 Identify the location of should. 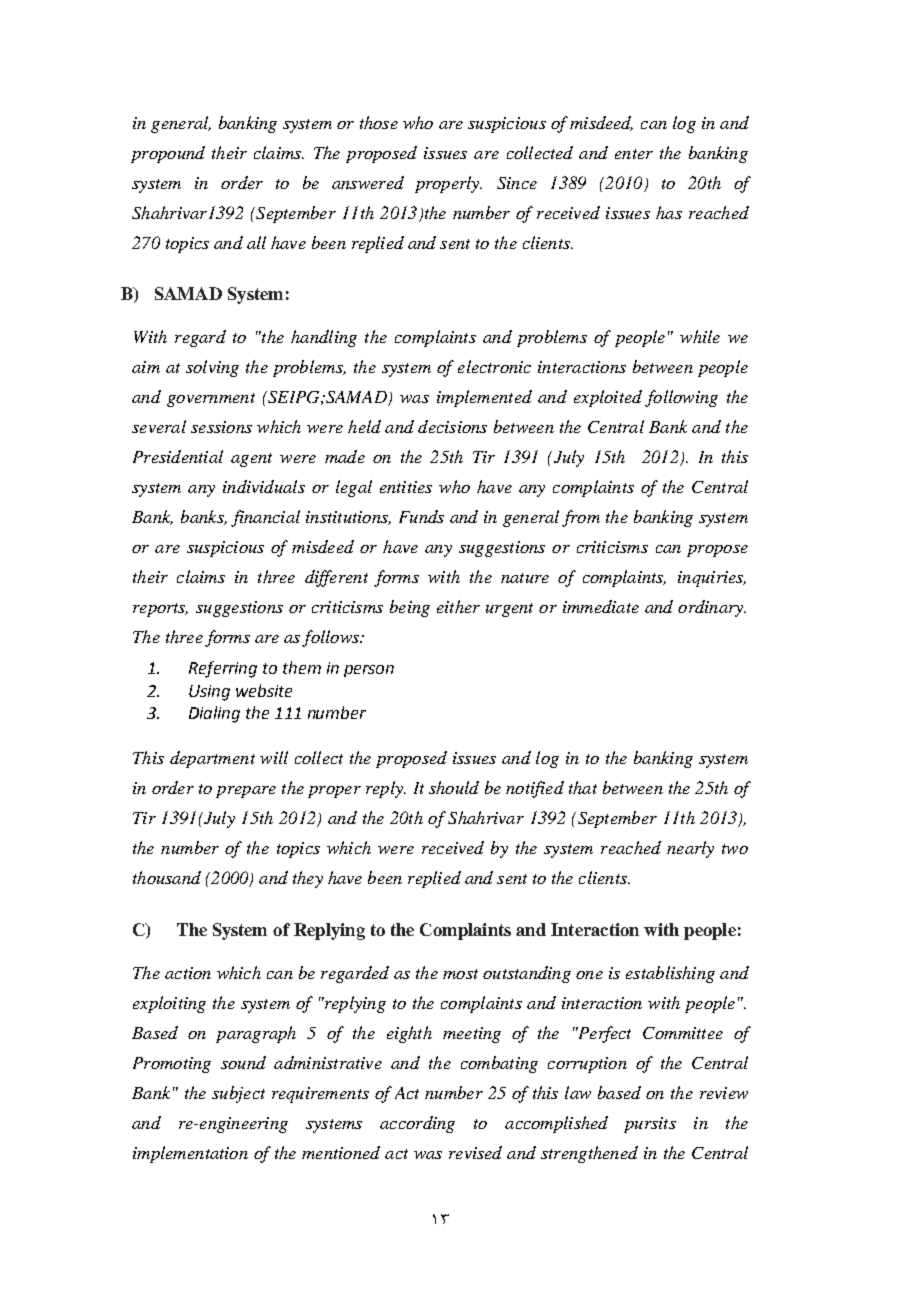
(454, 787).
